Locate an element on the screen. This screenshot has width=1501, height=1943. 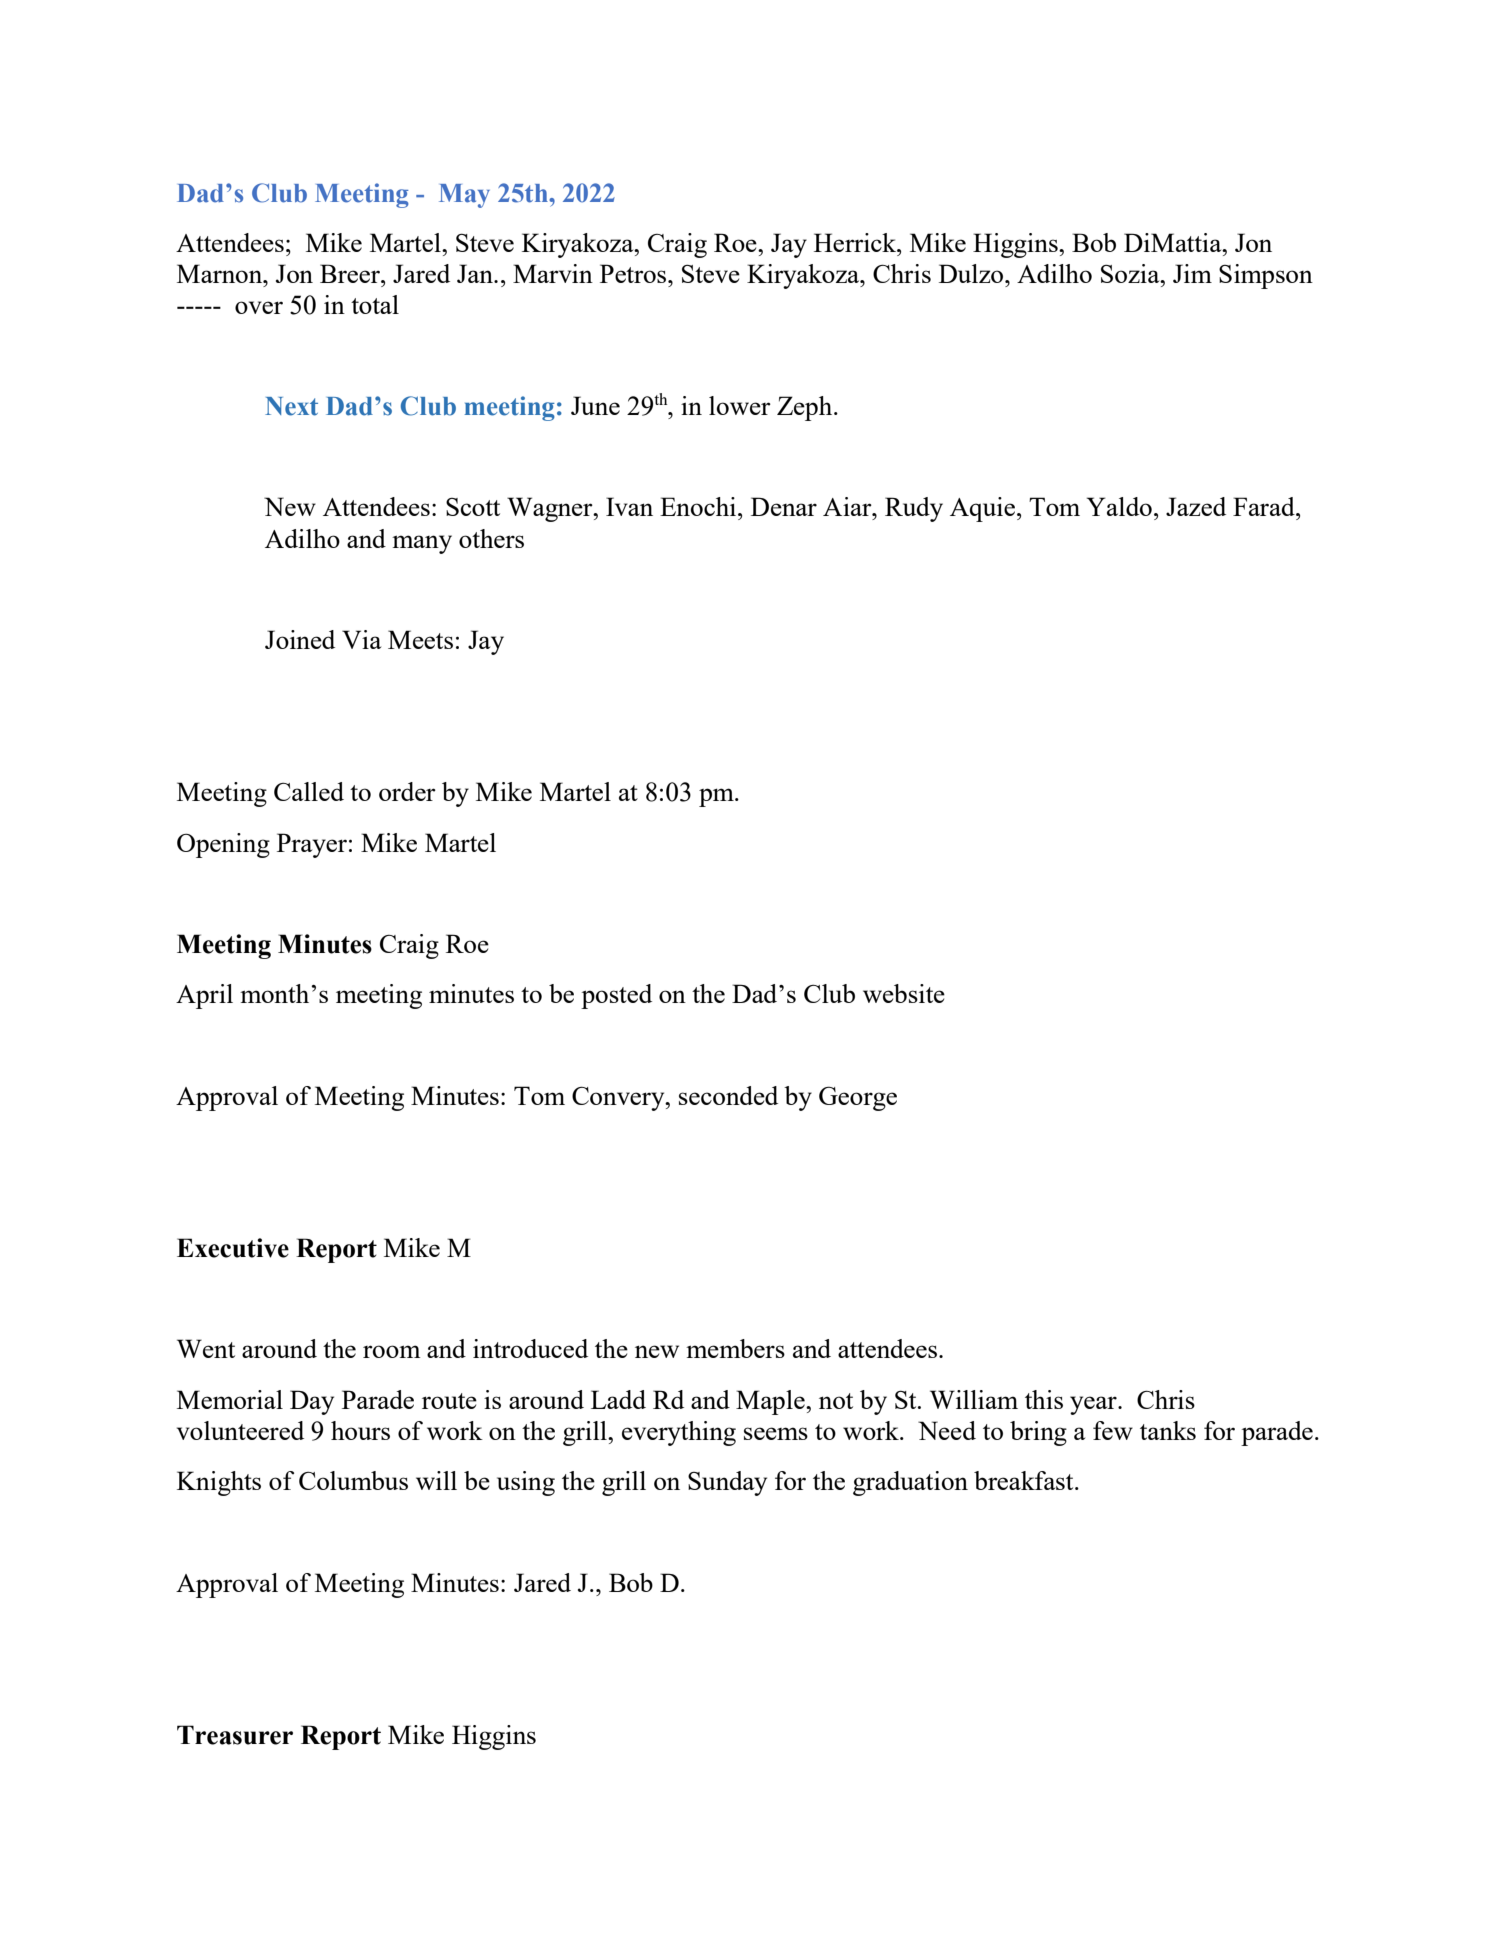
Jim is located at coordinates (1192, 273).
